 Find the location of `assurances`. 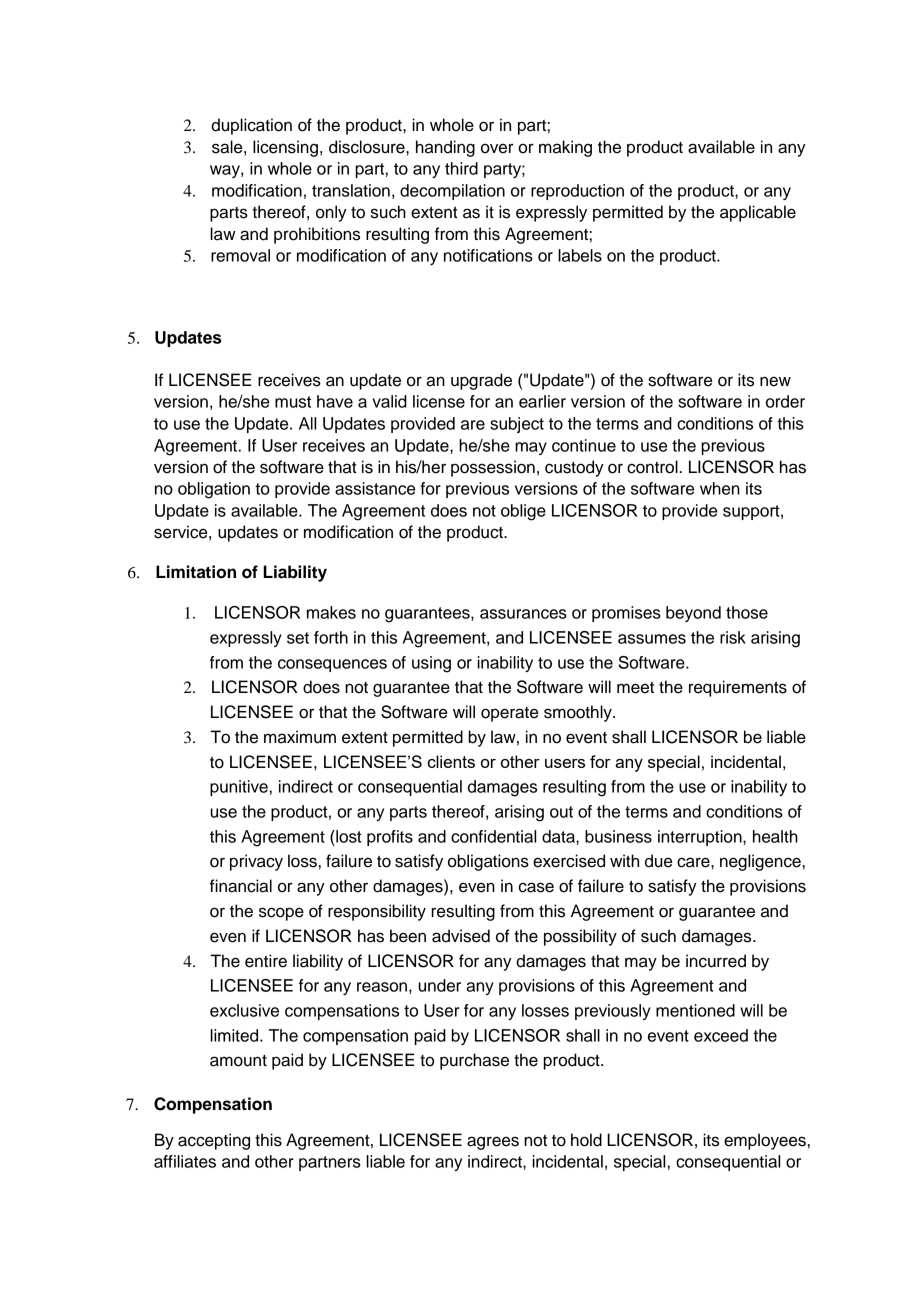

assurances is located at coordinates (523, 614).
